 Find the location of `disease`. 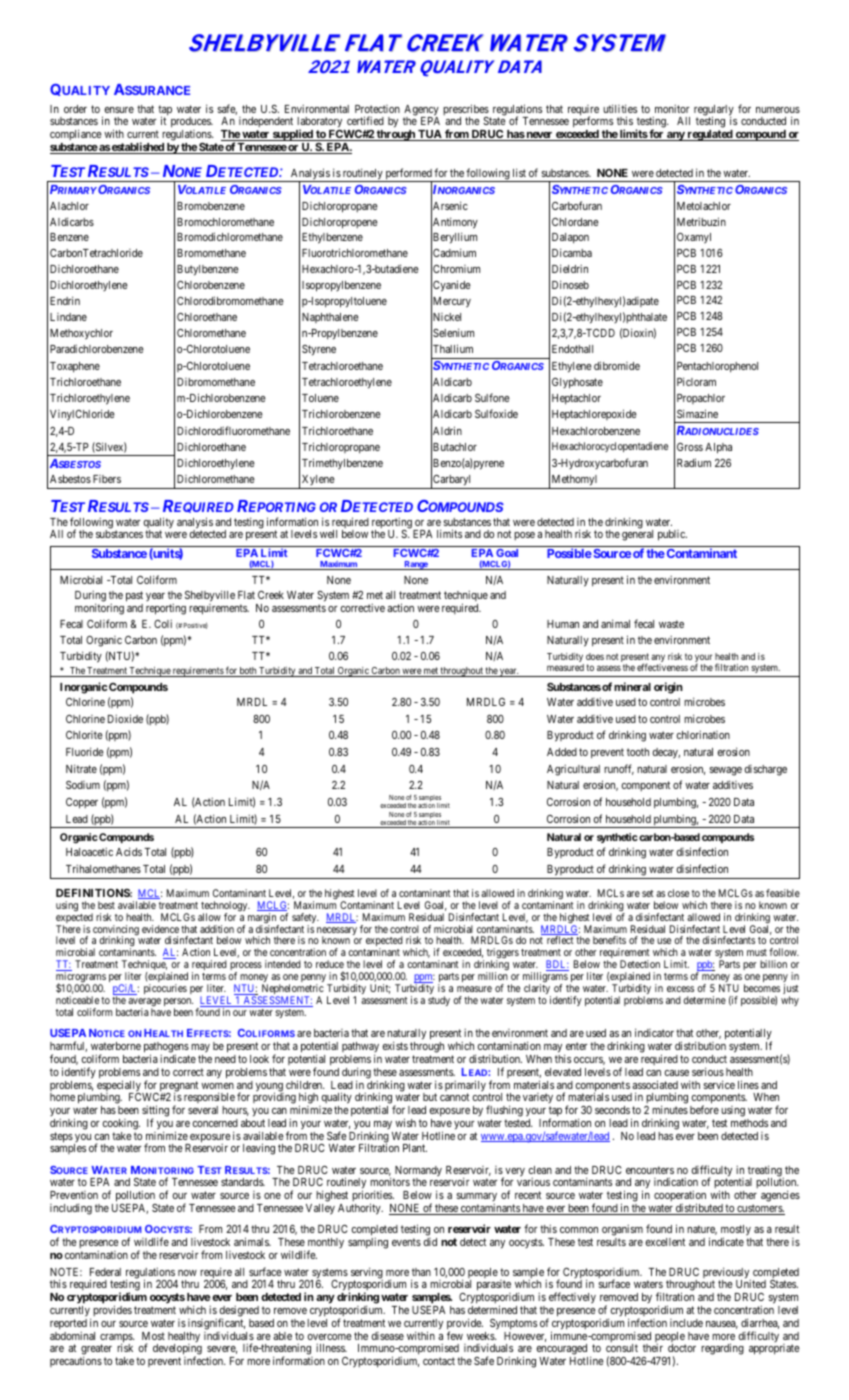

disease is located at coordinates (388, 1336).
